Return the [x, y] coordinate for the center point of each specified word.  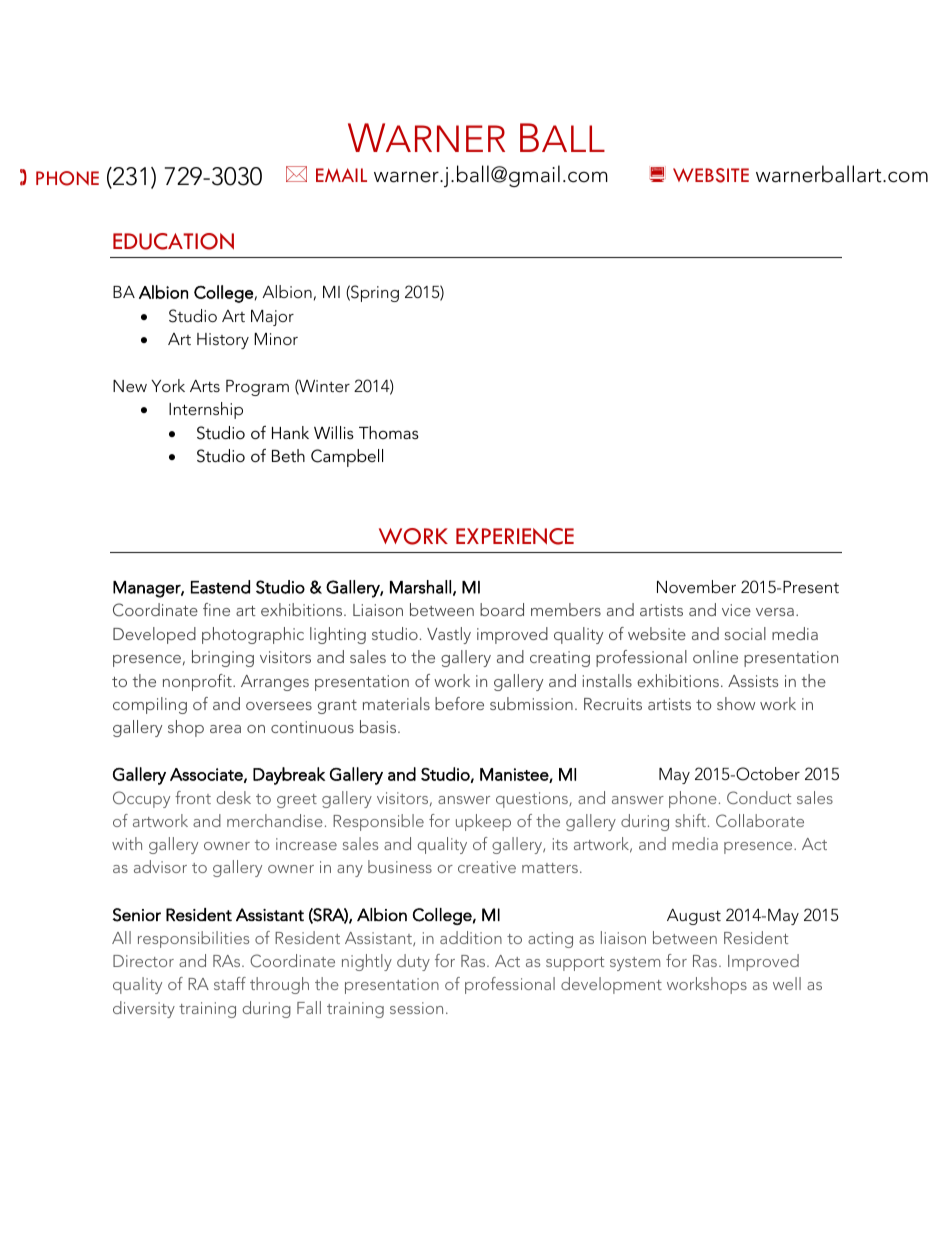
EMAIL [341, 175]
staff [230, 983]
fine [216, 609]
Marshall [420, 587]
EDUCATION [173, 241]
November [696, 586]
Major [272, 318]
